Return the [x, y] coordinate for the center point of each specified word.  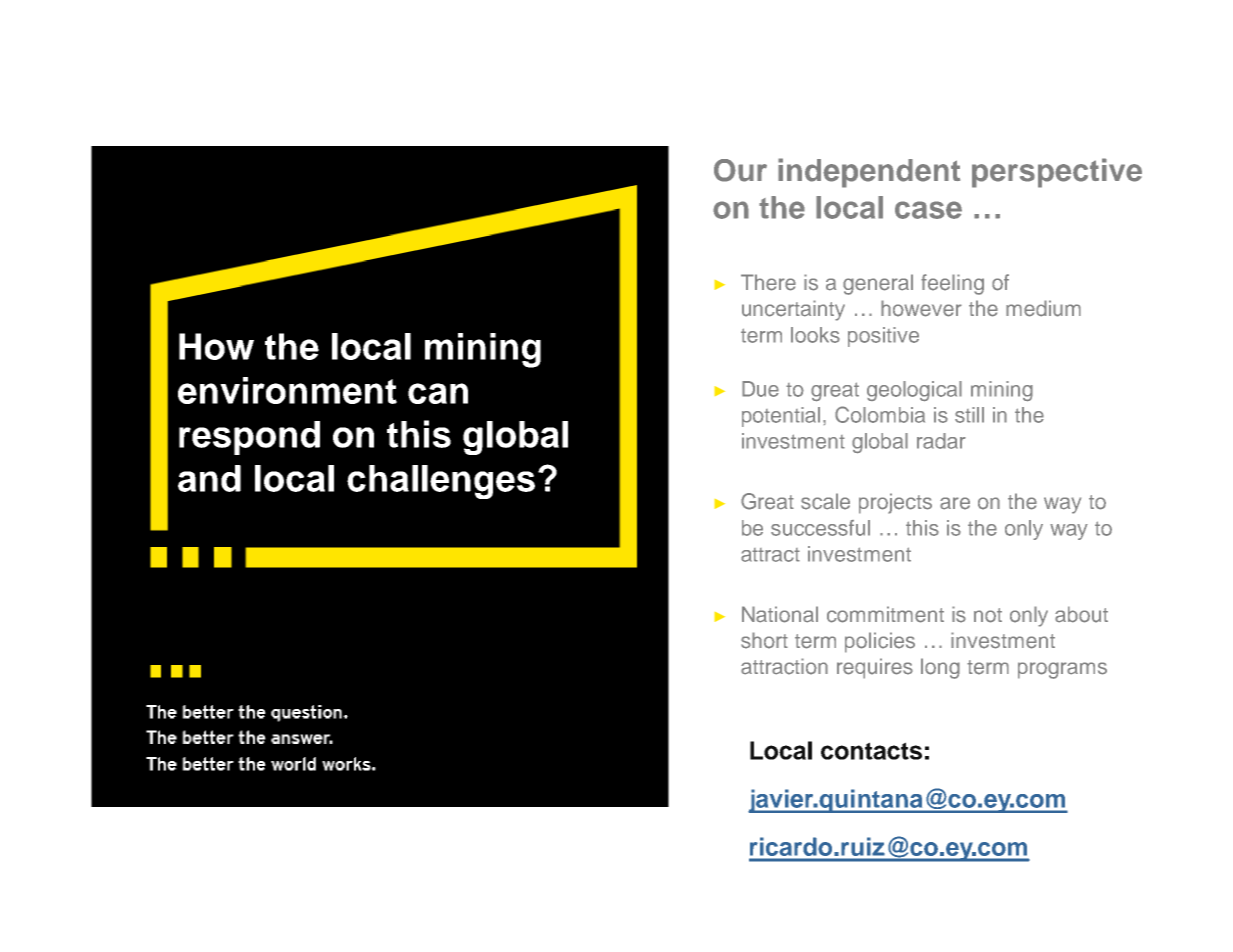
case [928, 210]
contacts [871, 751]
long [940, 668]
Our [740, 170]
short [764, 640]
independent [869, 173]
